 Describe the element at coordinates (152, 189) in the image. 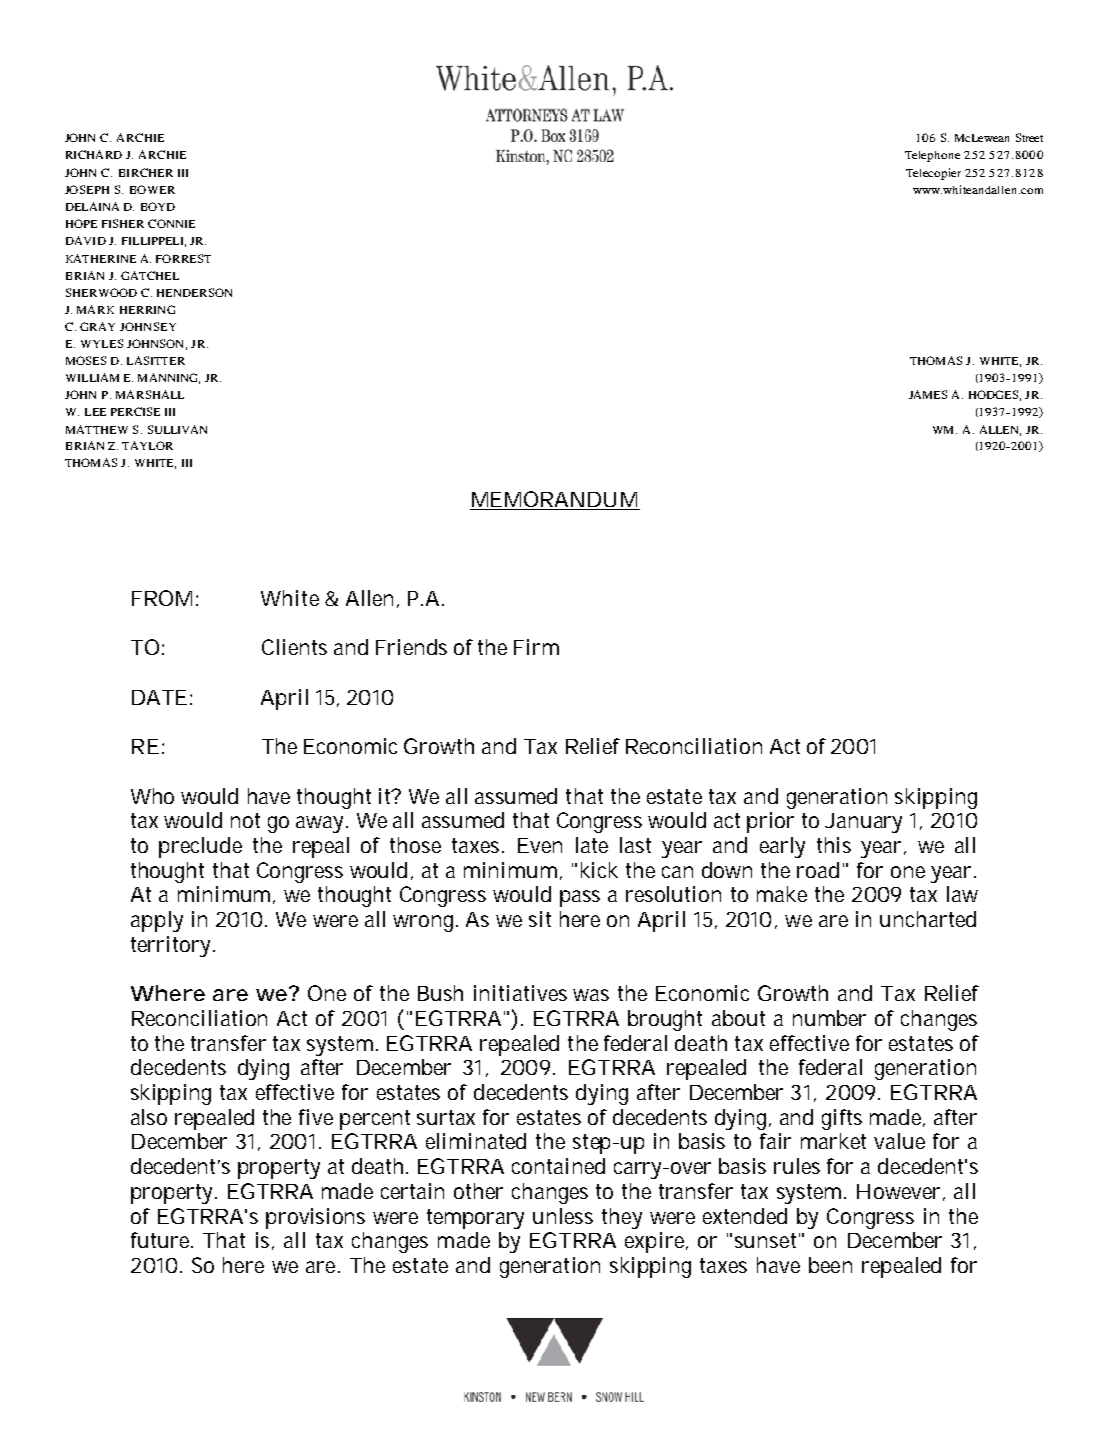

I see `BOWER` at that location.
